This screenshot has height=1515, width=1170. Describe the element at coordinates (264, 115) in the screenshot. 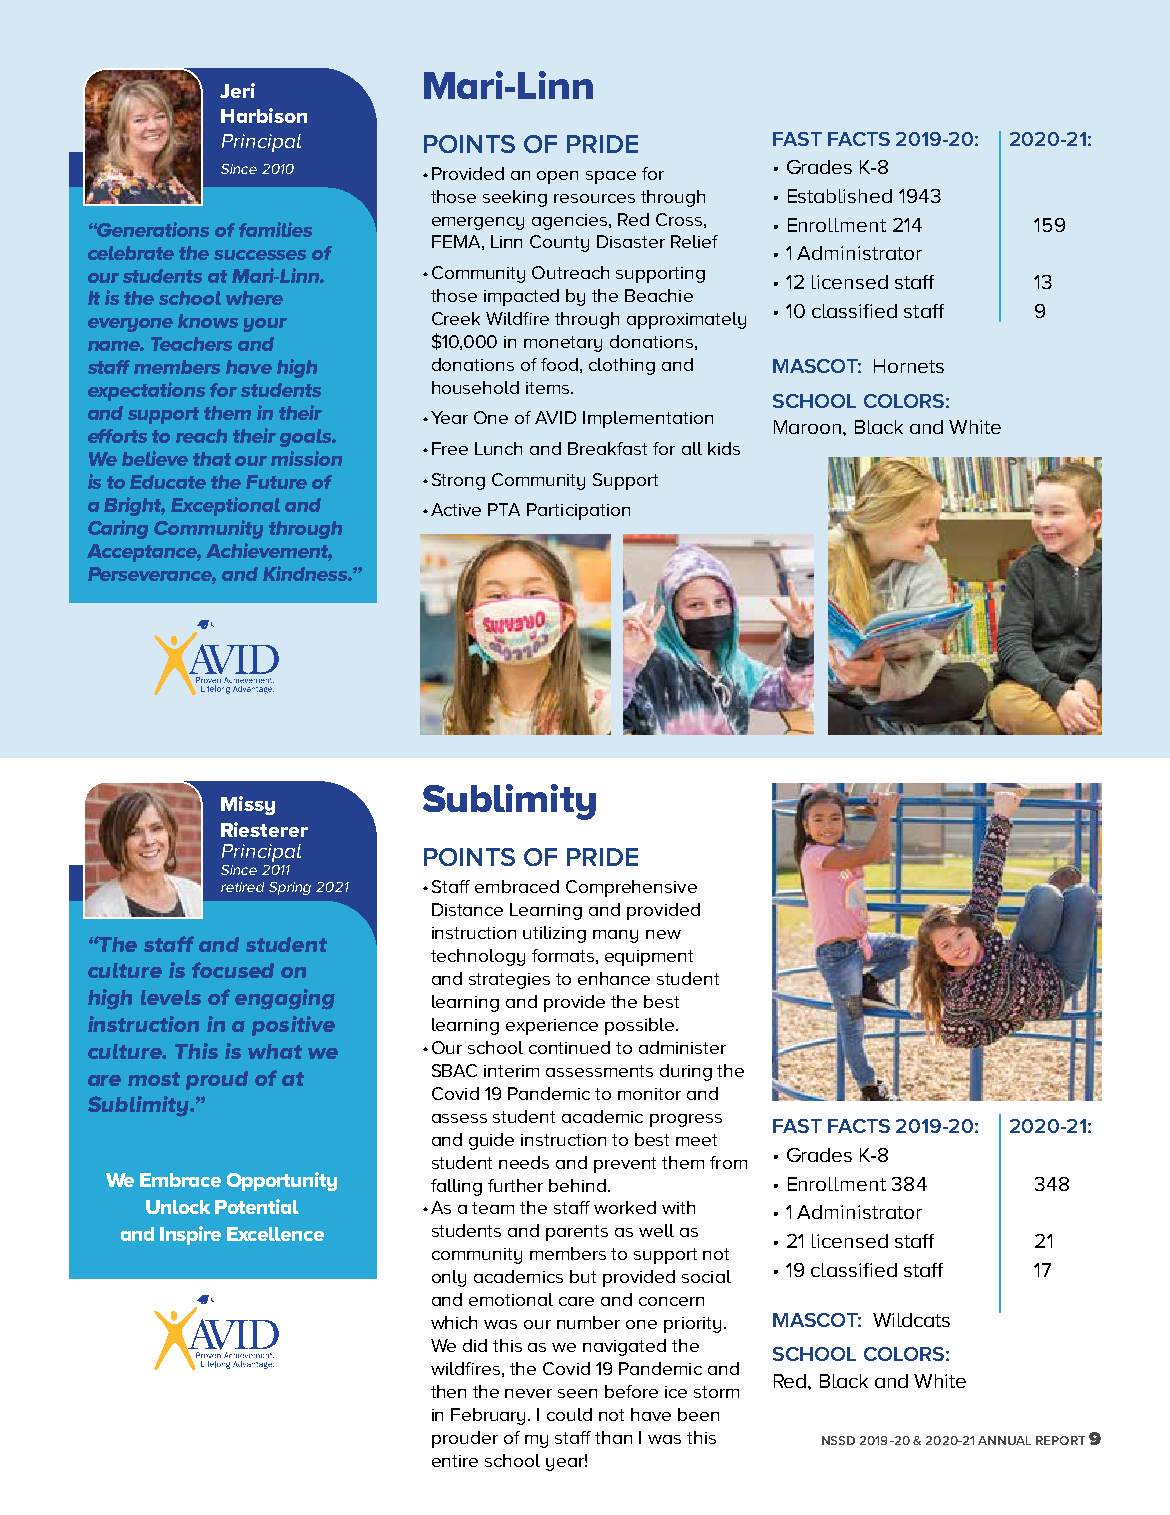

I see `Harbison` at that location.
